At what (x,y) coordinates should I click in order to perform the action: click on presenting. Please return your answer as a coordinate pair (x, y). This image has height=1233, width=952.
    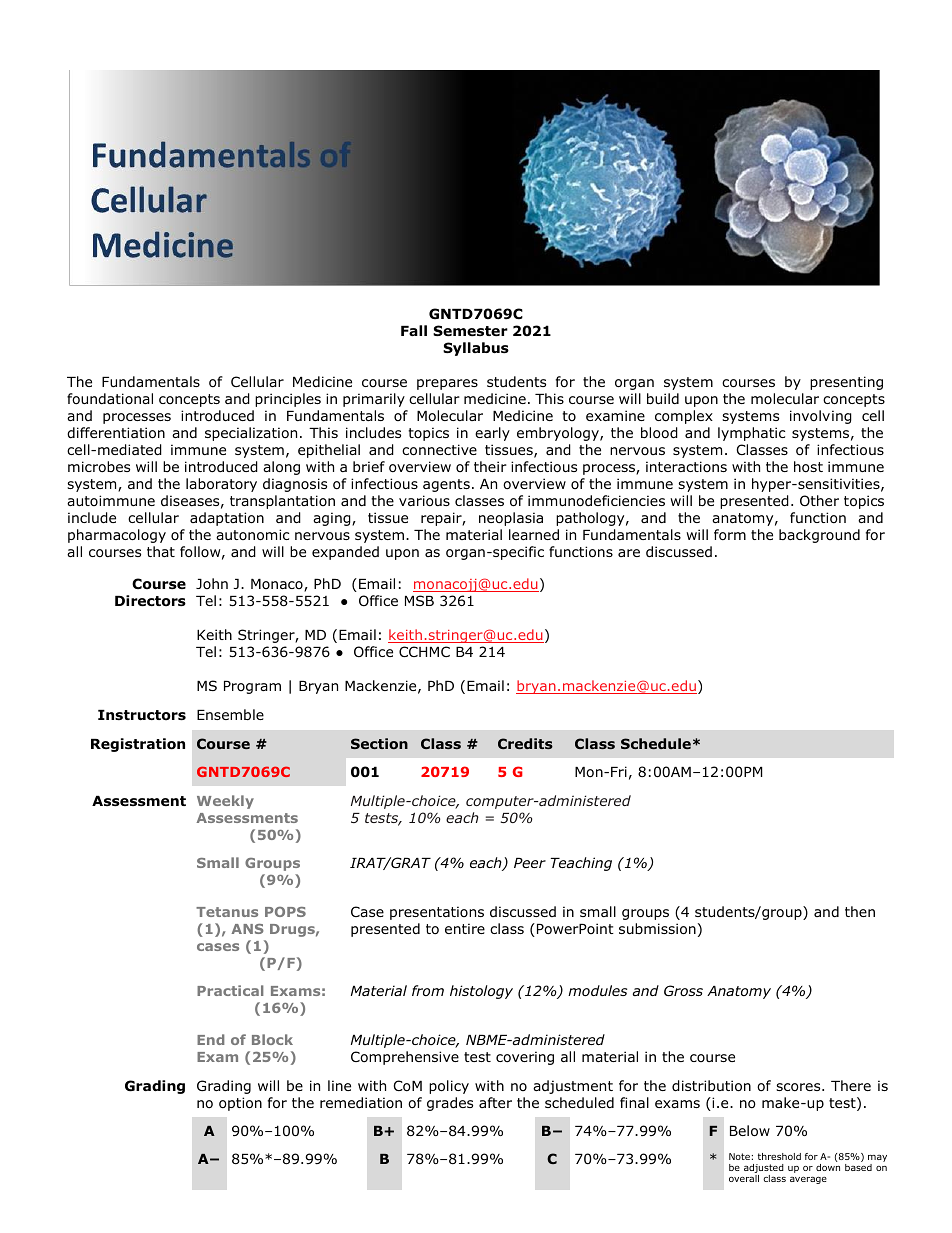
    Looking at the image, I should click on (846, 383).
